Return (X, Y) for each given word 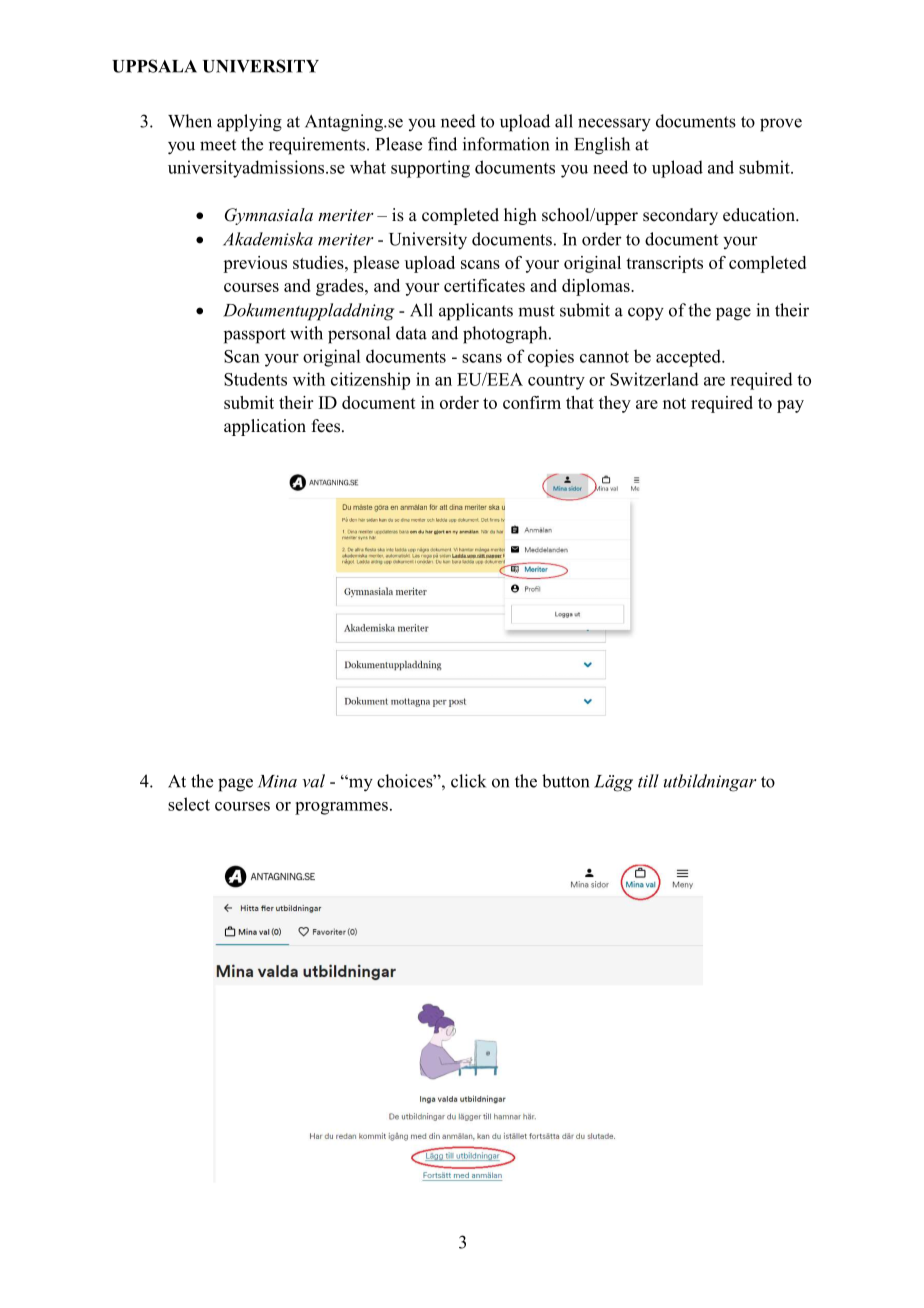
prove (781, 125)
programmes (341, 808)
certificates (484, 285)
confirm (532, 402)
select (189, 804)
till (648, 781)
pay (790, 406)
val (313, 781)
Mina (277, 781)
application (265, 427)
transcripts (664, 264)
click (468, 781)
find (442, 144)
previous (255, 264)
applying (249, 123)
